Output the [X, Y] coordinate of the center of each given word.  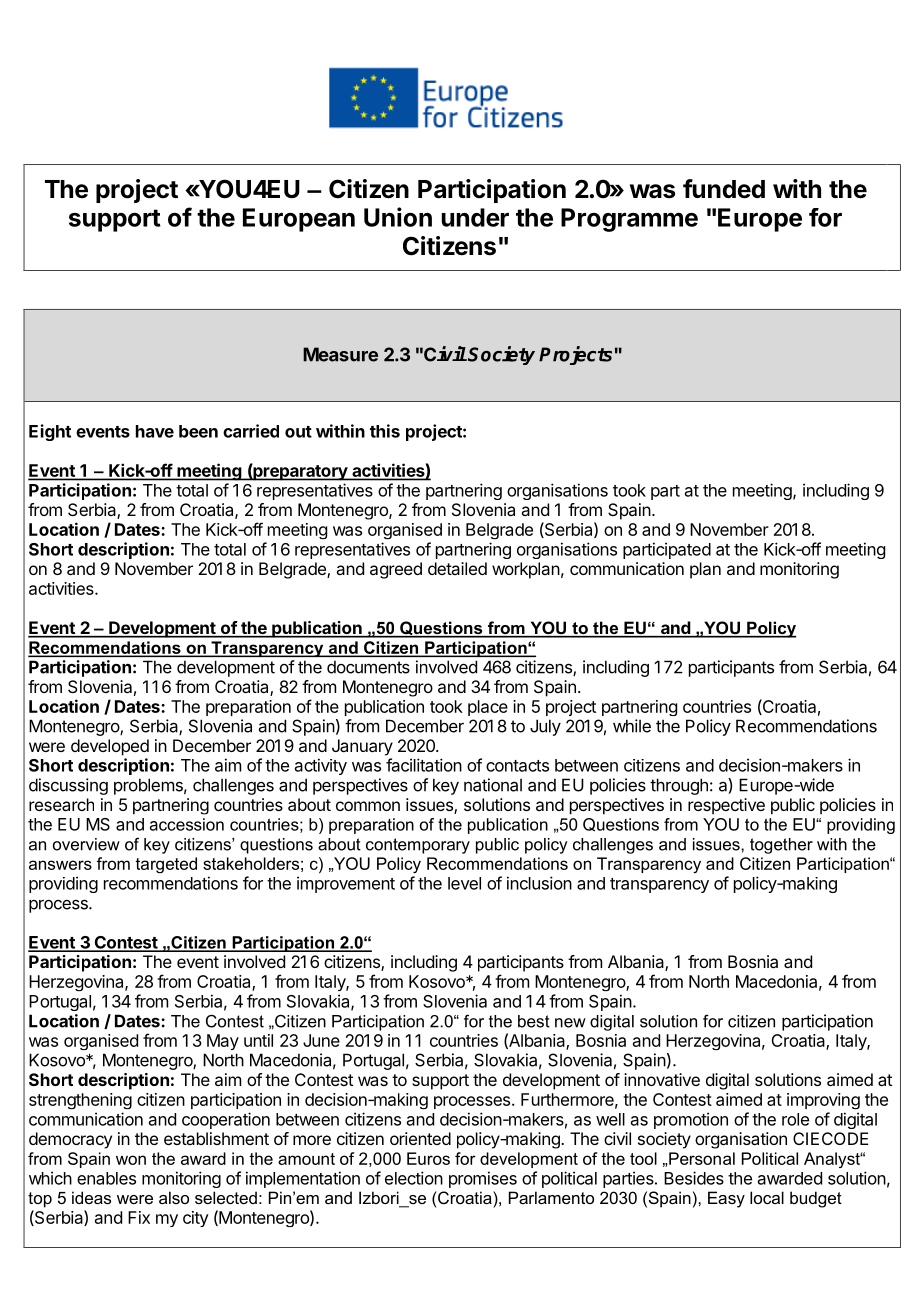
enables [106, 1178]
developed [110, 747]
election [414, 1178]
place [488, 708]
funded [724, 189]
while [632, 726]
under [475, 217]
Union [398, 217]
